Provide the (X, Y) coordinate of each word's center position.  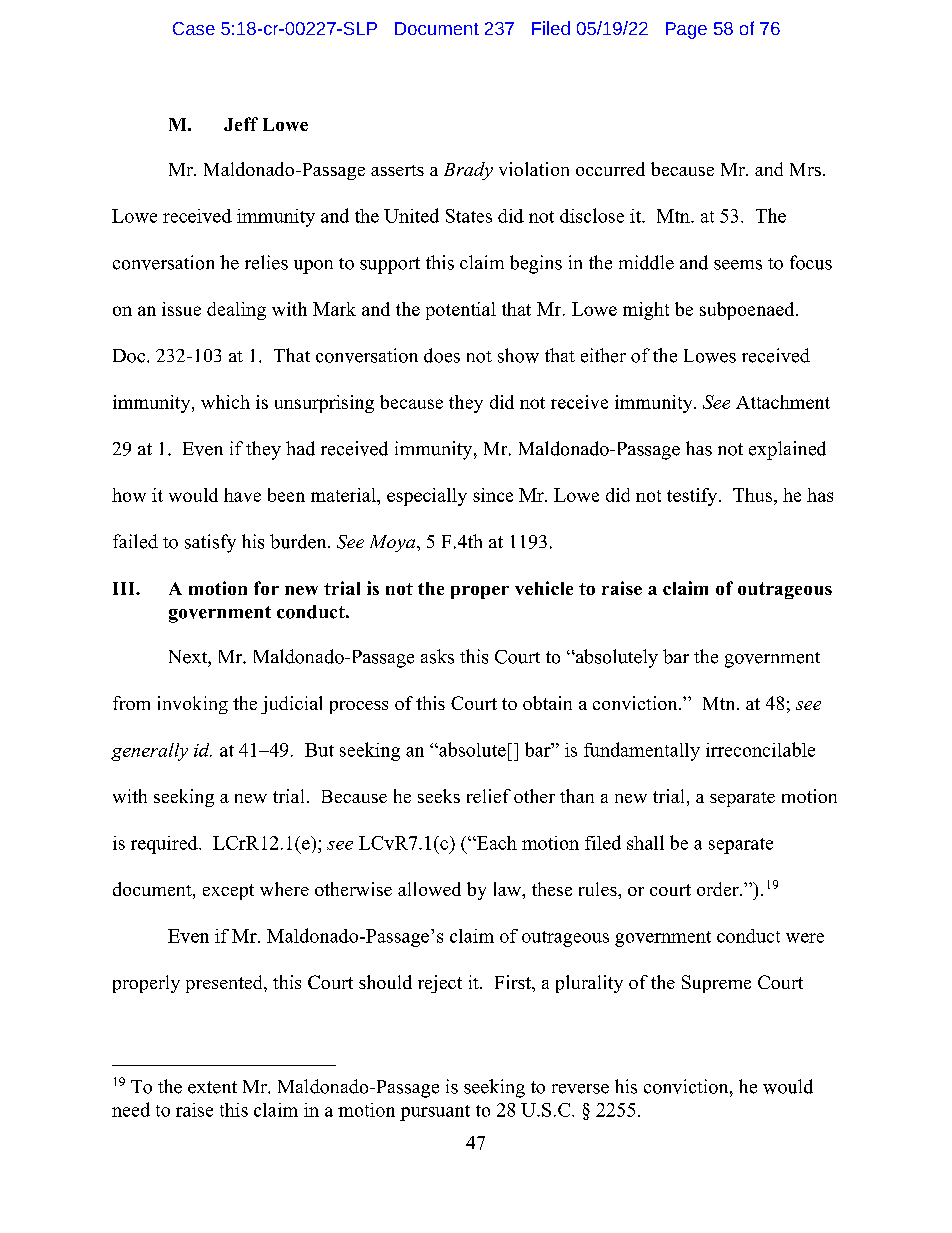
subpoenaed (748, 311)
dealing (236, 311)
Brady (468, 171)
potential (461, 311)
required (165, 845)
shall (645, 842)
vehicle (544, 588)
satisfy (210, 543)
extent (212, 1087)
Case (194, 28)
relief (489, 796)
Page (686, 30)
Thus (754, 496)
